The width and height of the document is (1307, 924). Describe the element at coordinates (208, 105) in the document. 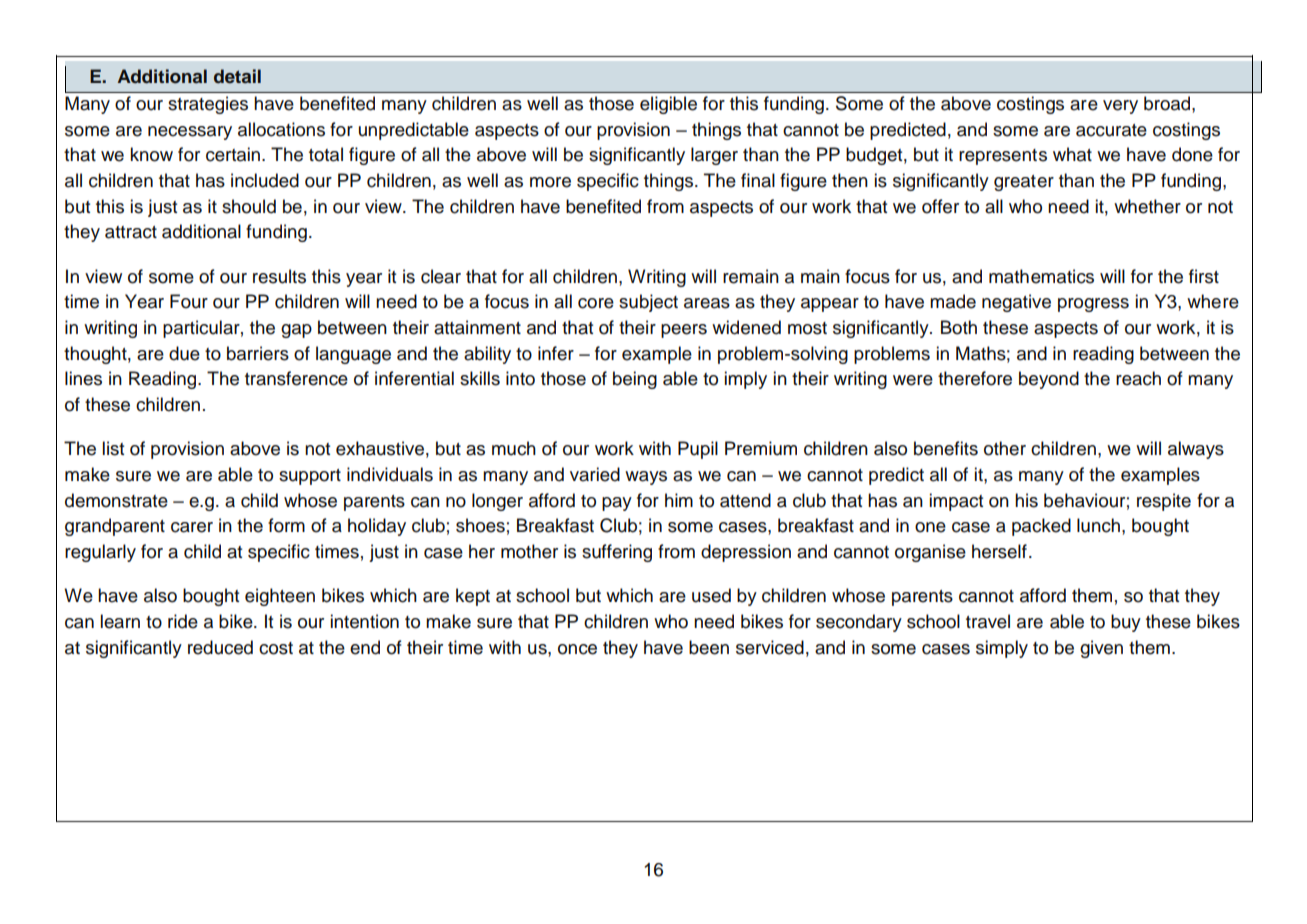

I see `strategies` at that location.
